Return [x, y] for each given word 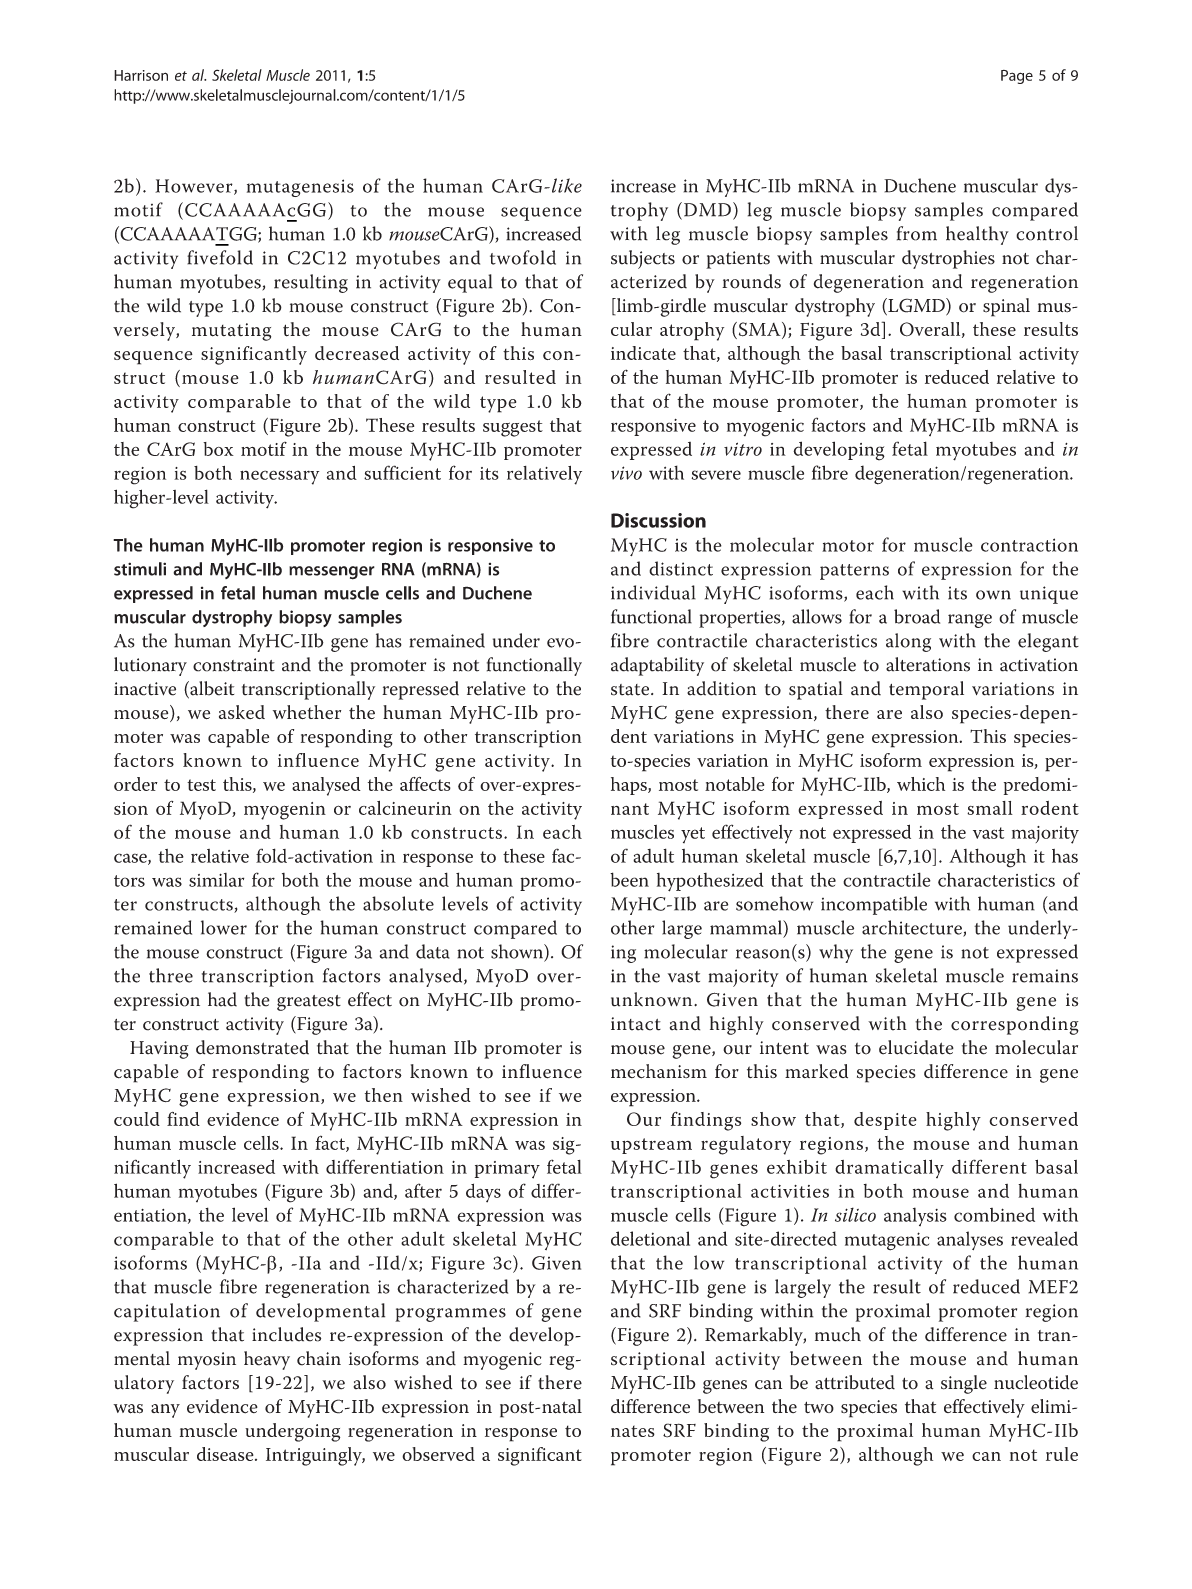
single [964, 1384]
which [921, 784]
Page [1017, 77]
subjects [643, 259]
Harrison [141, 75]
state [631, 690]
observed [438, 1454]
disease [226, 1454]
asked [242, 712]
